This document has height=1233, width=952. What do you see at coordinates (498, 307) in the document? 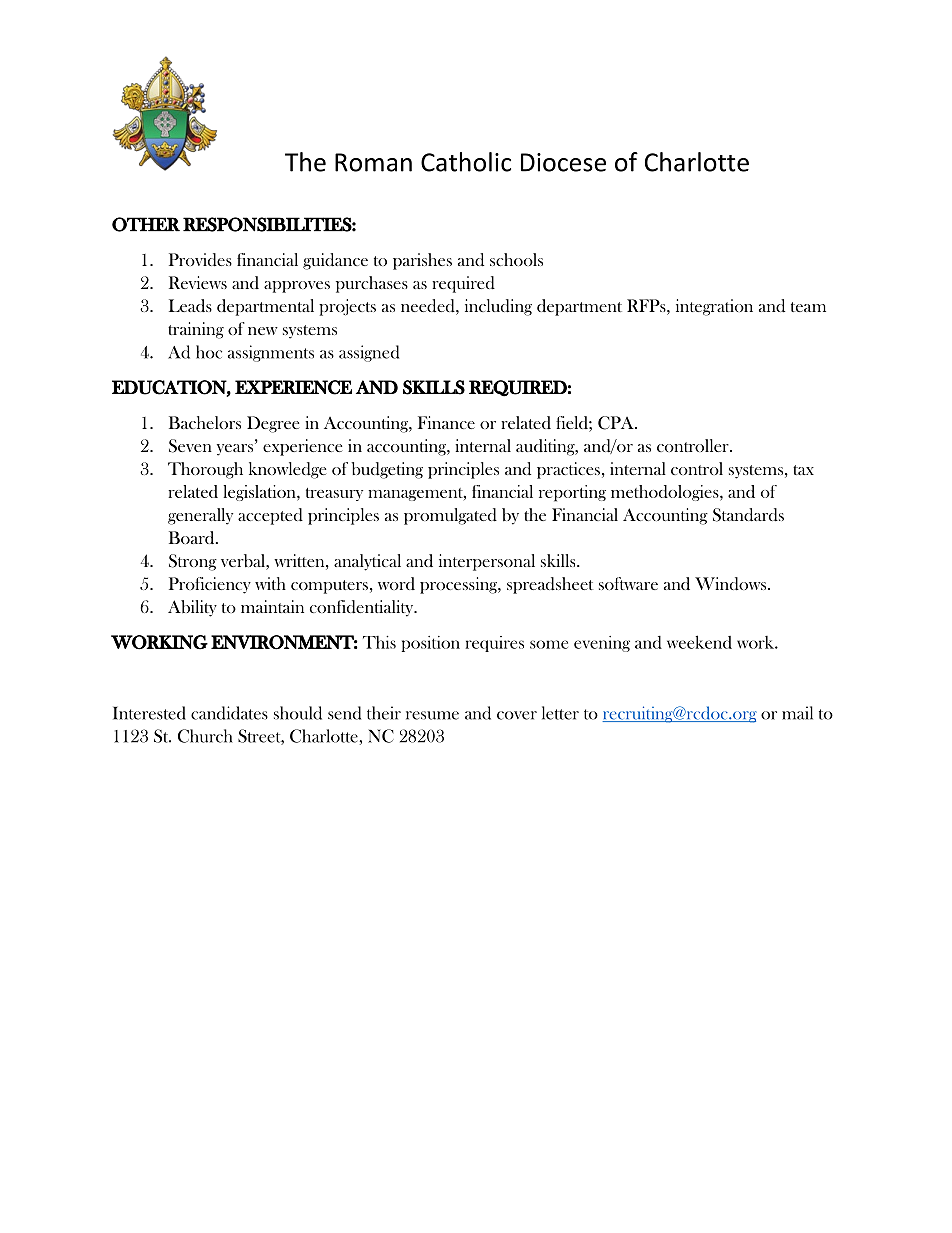
I see `including` at bounding box center [498, 307].
